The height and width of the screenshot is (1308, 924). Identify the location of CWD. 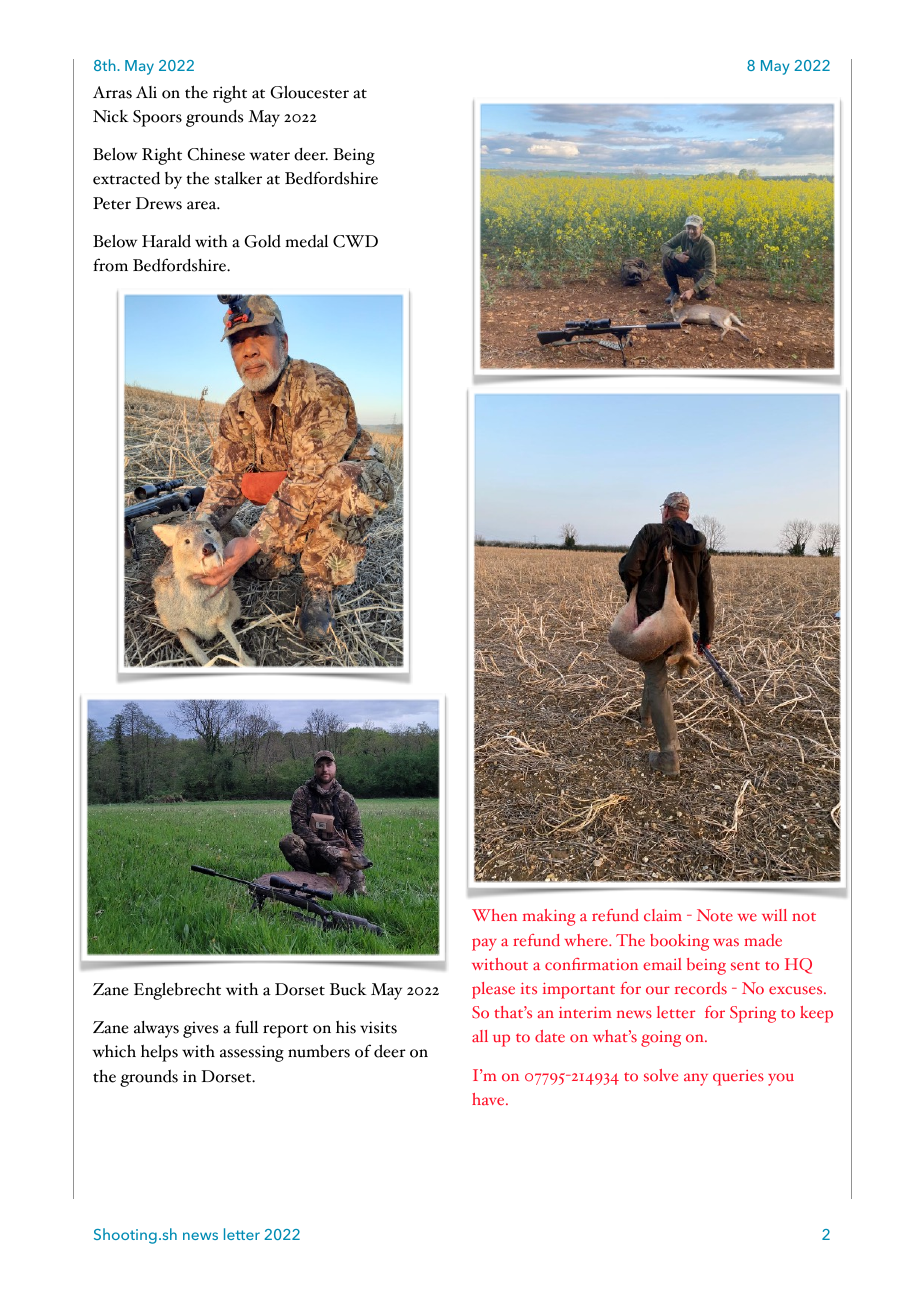
(355, 241).
